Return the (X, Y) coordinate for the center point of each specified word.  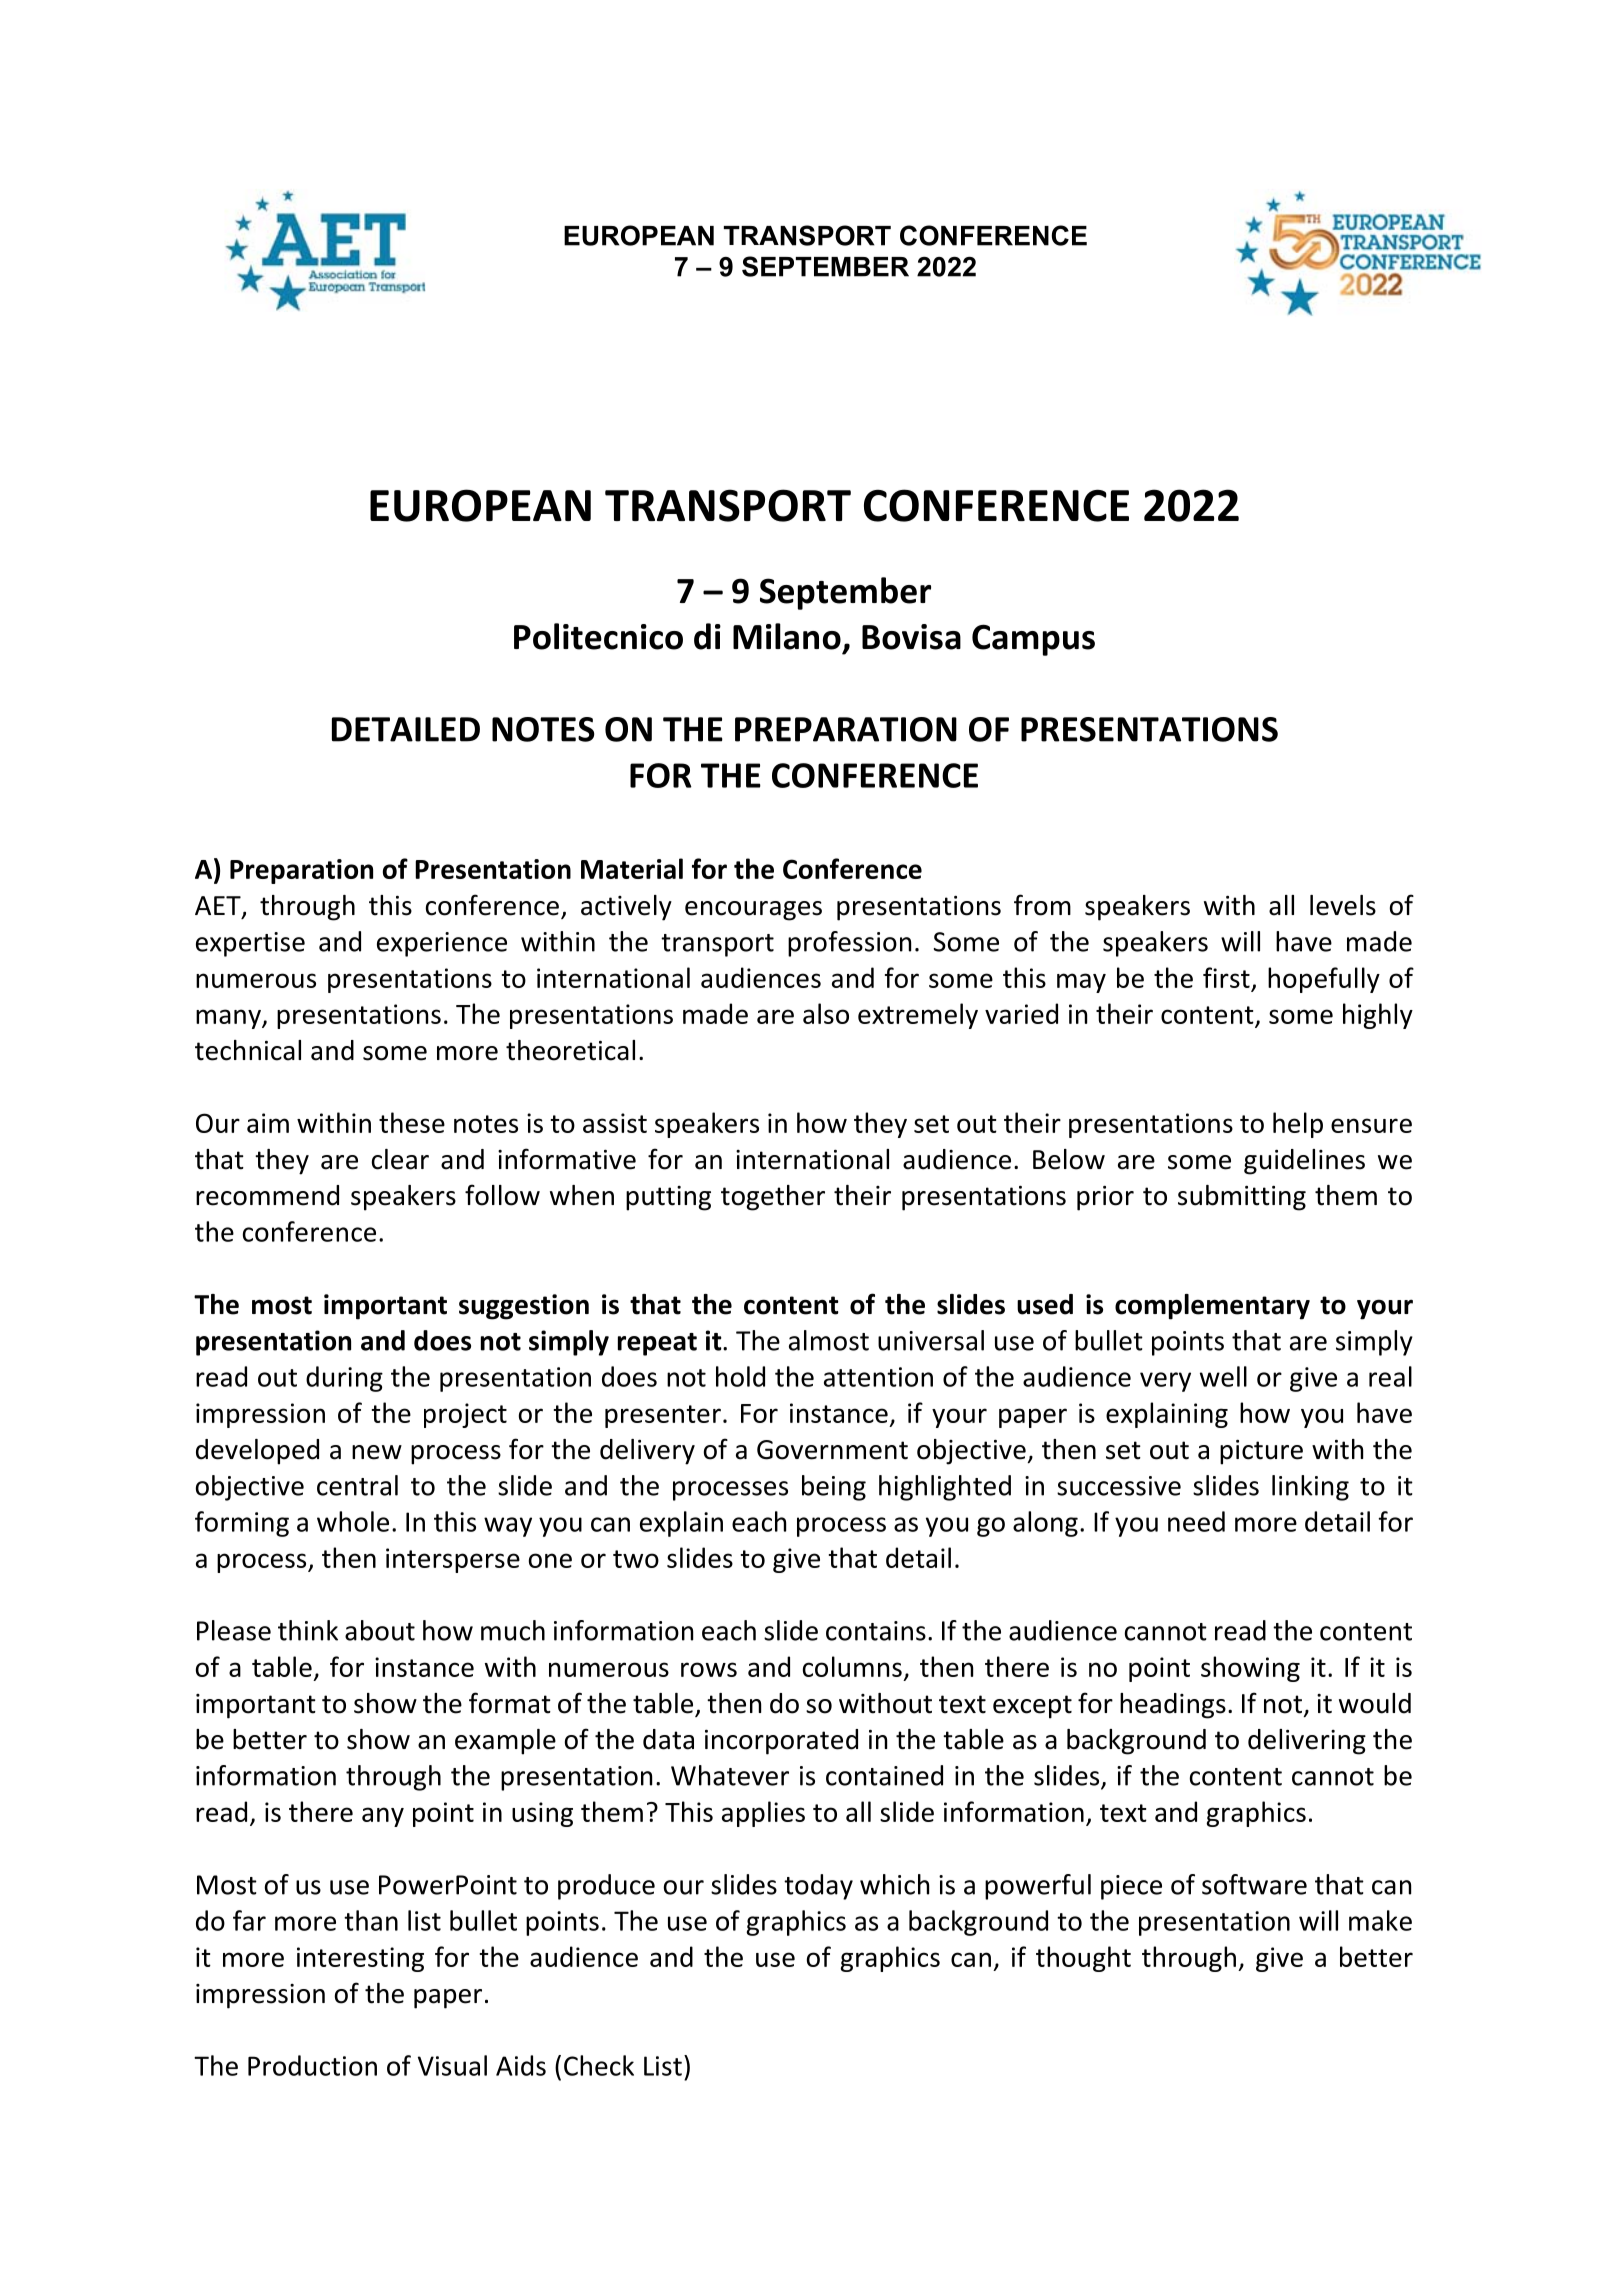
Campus (1033, 640)
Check (599, 2065)
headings (1173, 1706)
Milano (787, 636)
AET (219, 907)
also (826, 1013)
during (344, 1379)
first (1226, 977)
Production (312, 2065)
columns (852, 1666)
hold (740, 1376)
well (1223, 1376)
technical (248, 1050)
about (380, 1630)
